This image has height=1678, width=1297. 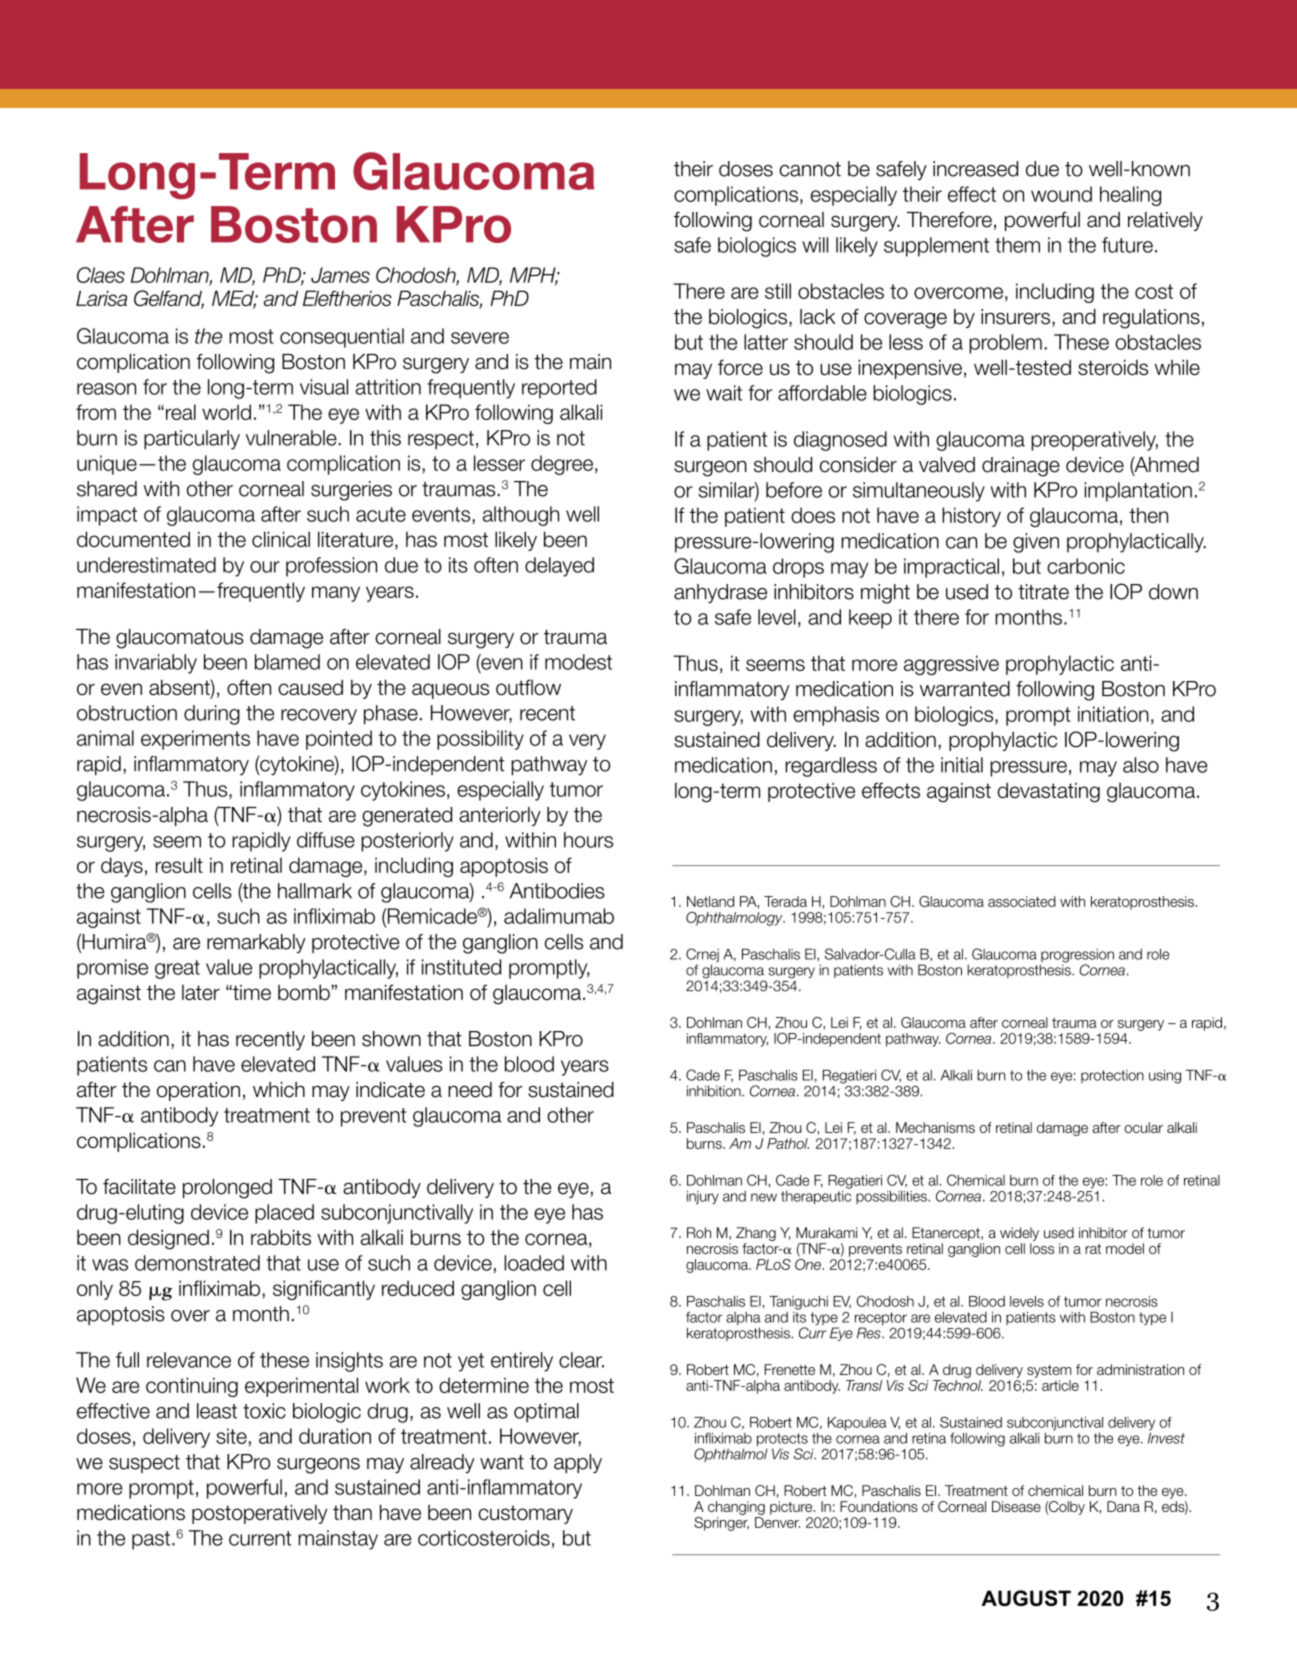 I want to click on wound, so click(x=1061, y=194).
